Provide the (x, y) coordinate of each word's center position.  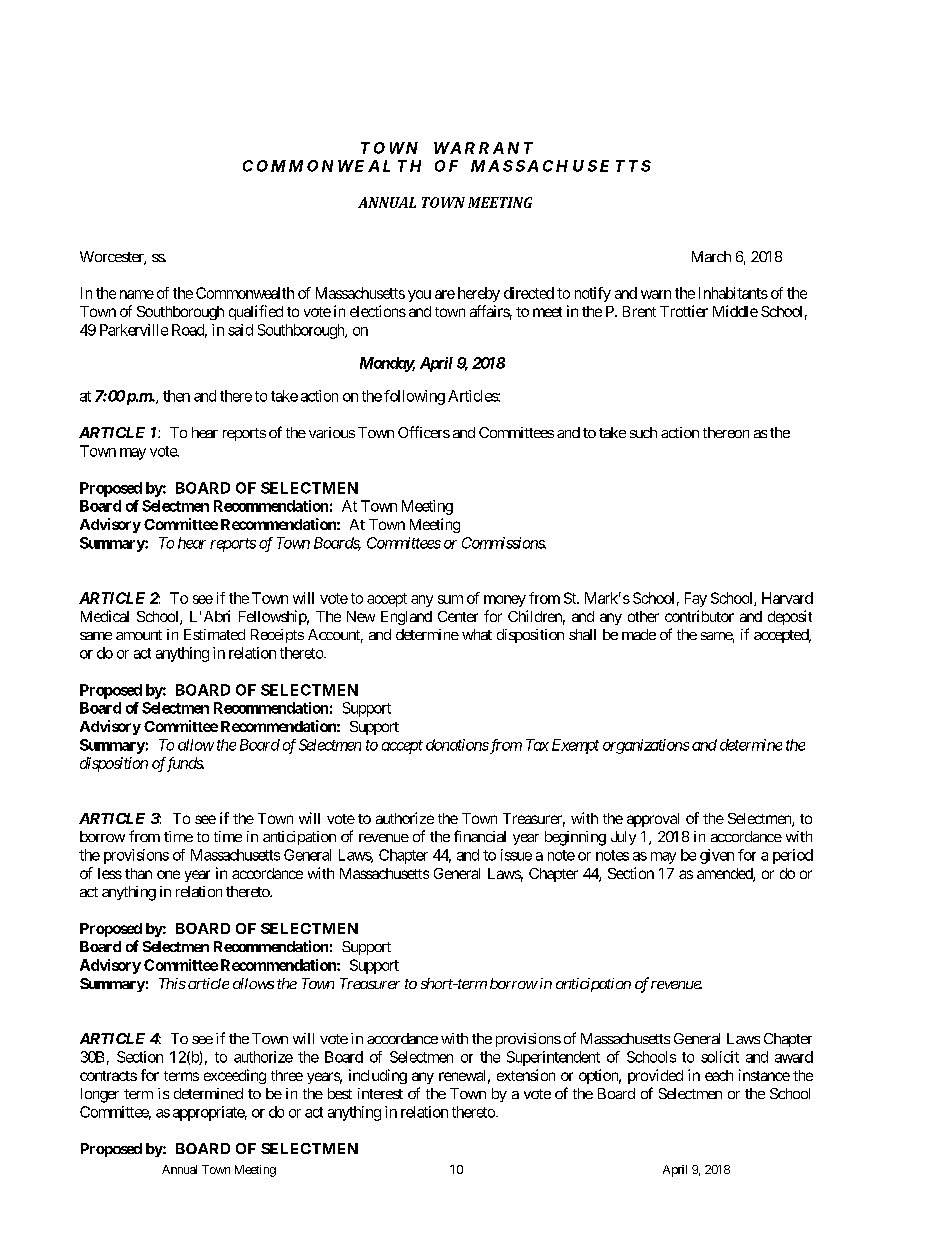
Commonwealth (245, 293)
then (176, 396)
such (643, 432)
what (477, 634)
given (717, 856)
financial (480, 836)
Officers (424, 432)
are (445, 294)
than (138, 873)
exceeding (235, 1076)
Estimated (214, 634)
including (378, 1076)
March (711, 256)
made (639, 634)
